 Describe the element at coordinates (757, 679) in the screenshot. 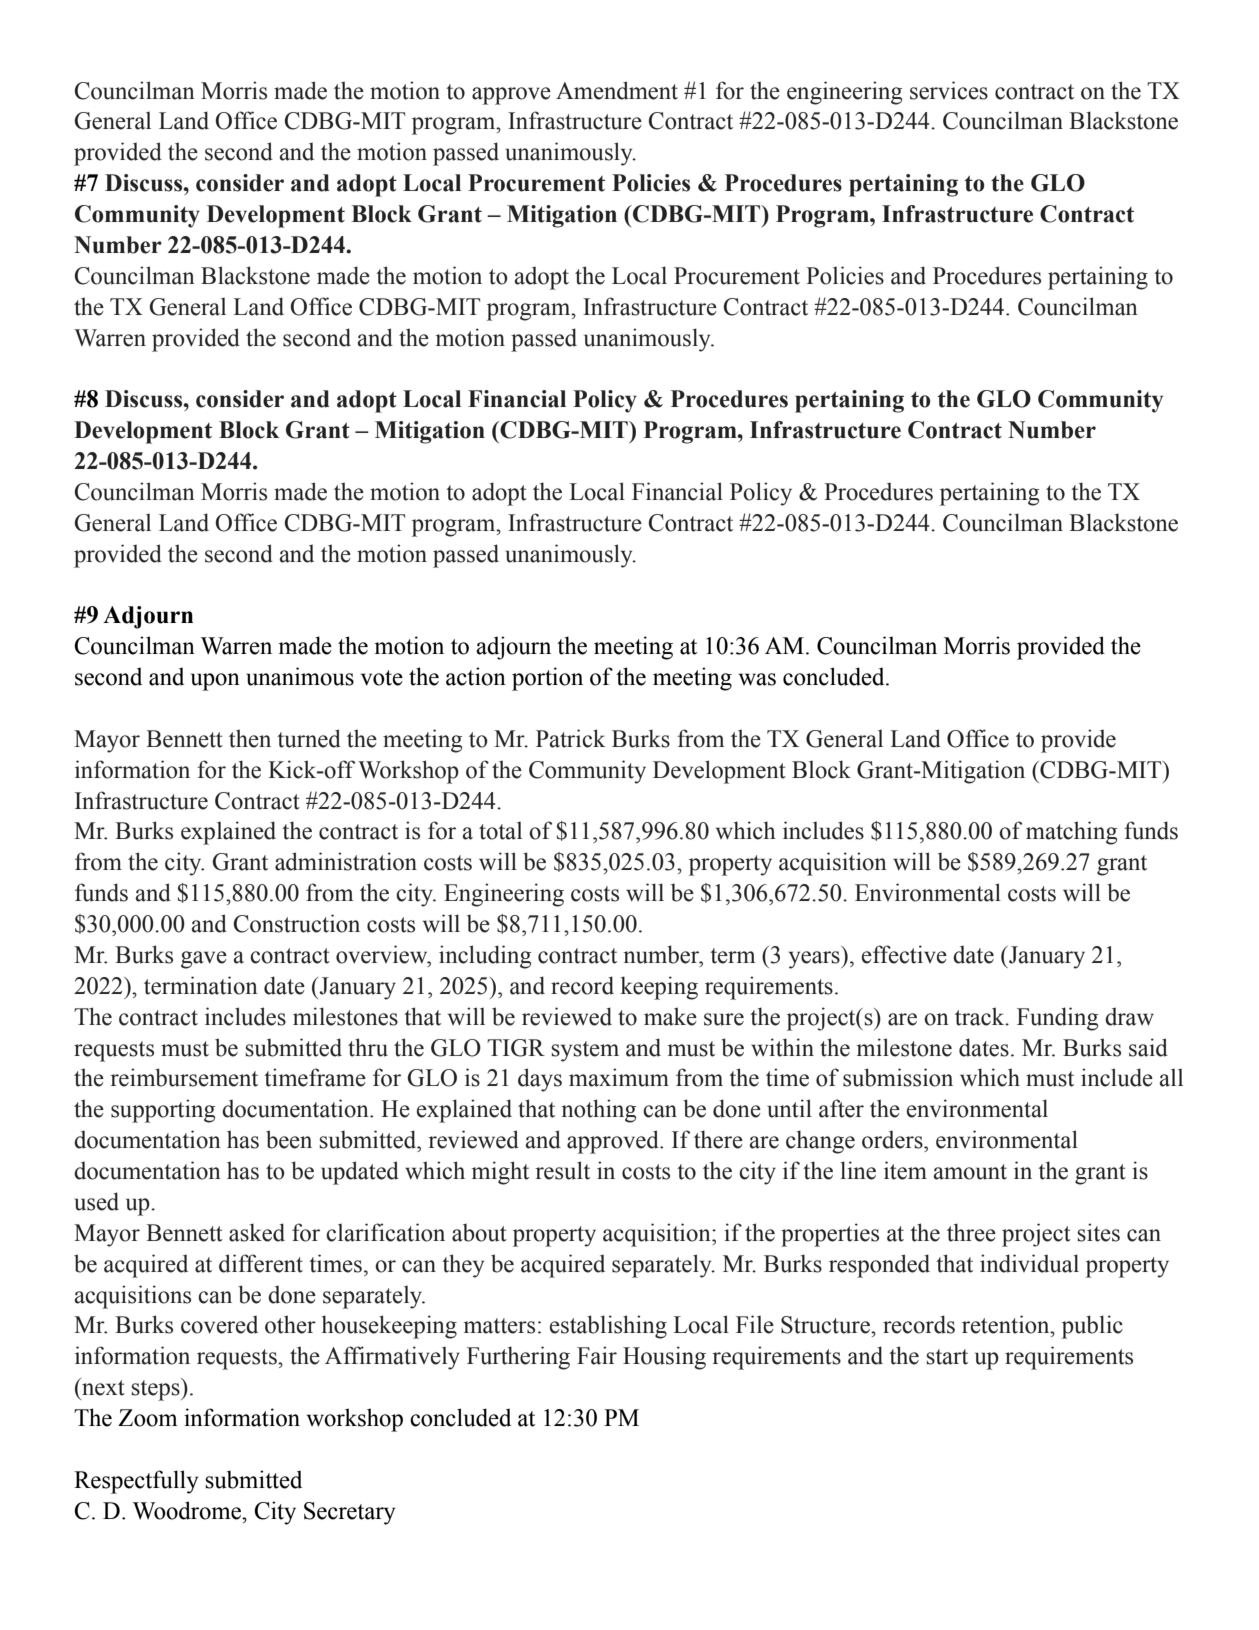

I see `was` at that location.
